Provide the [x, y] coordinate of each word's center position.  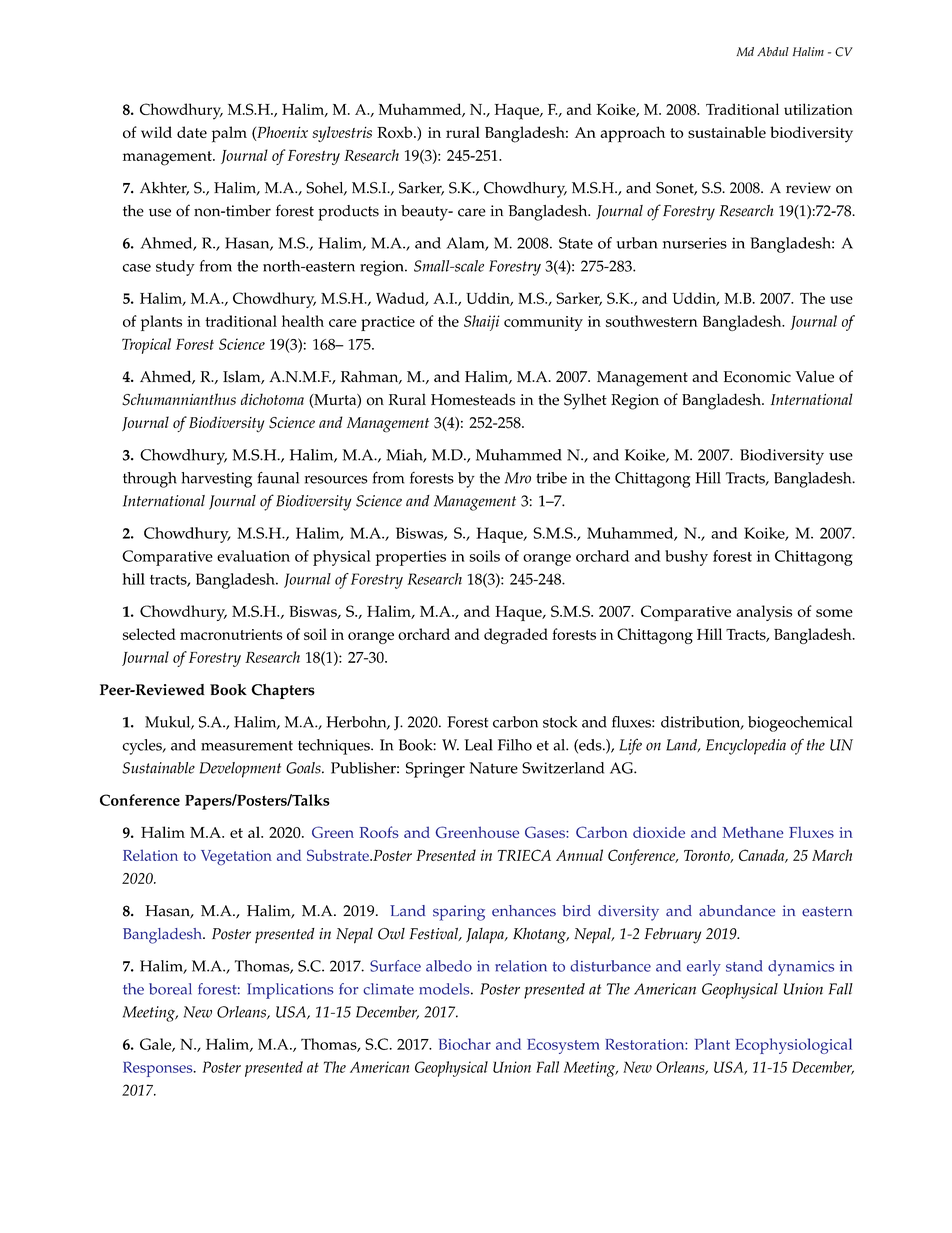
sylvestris [342, 134]
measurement [247, 745]
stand [744, 966]
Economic [757, 377]
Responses [159, 1069]
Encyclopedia [746, 747]
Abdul [773, 52]
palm [229, 134]
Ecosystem [563, 1046]
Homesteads [473, 399]
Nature [494, 768]
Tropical [146, 346]
